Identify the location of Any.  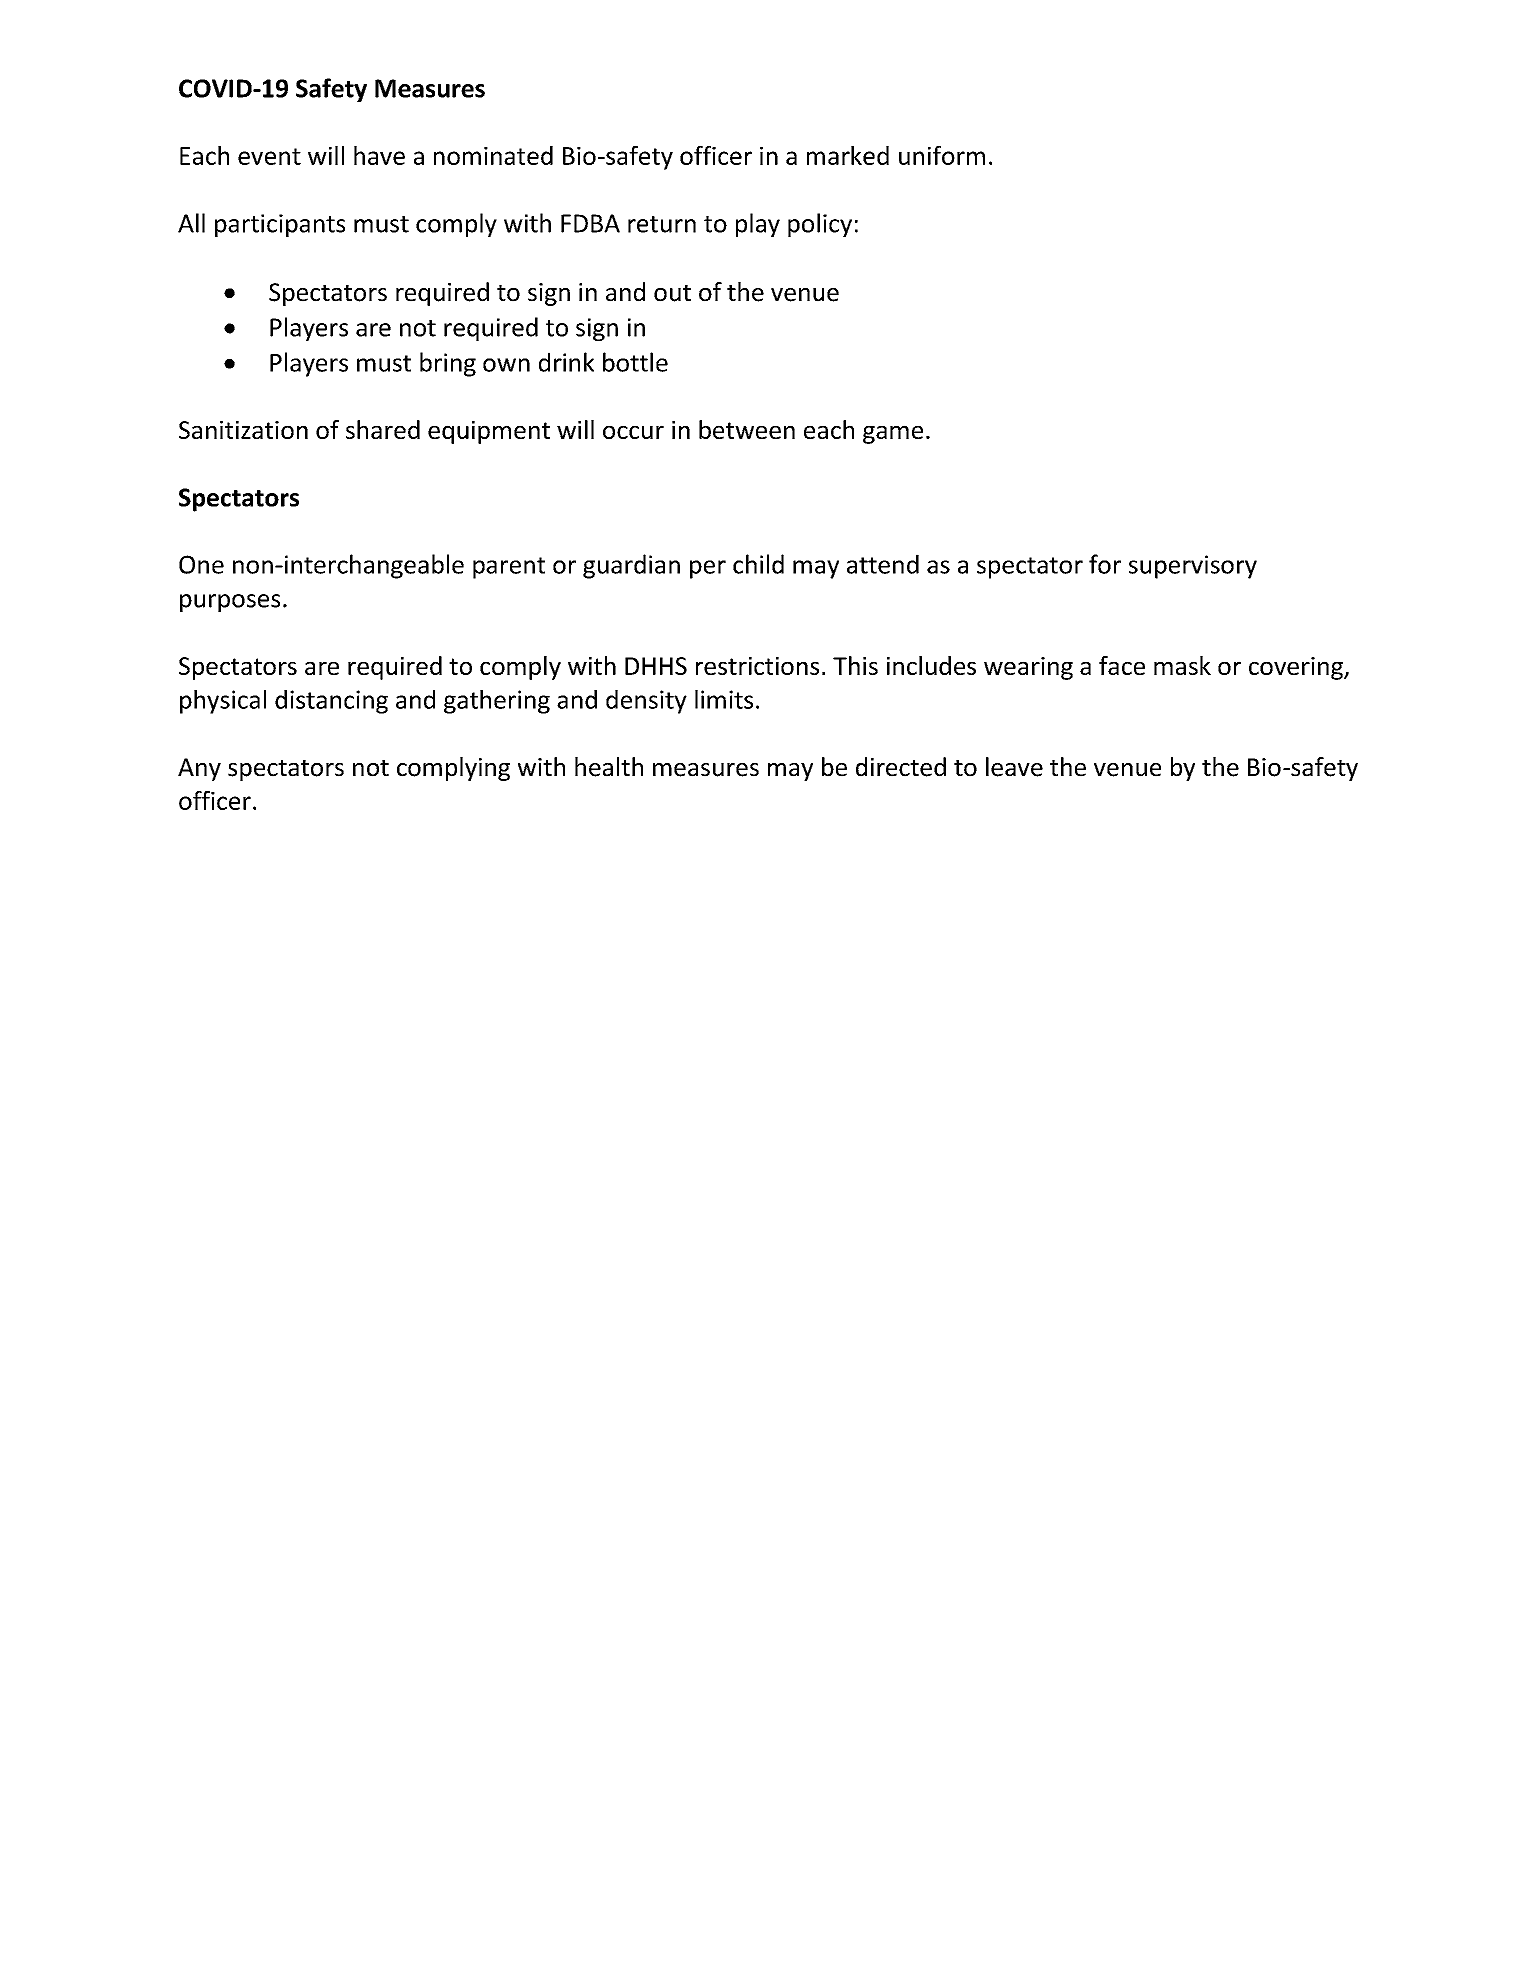
(199, 769).
